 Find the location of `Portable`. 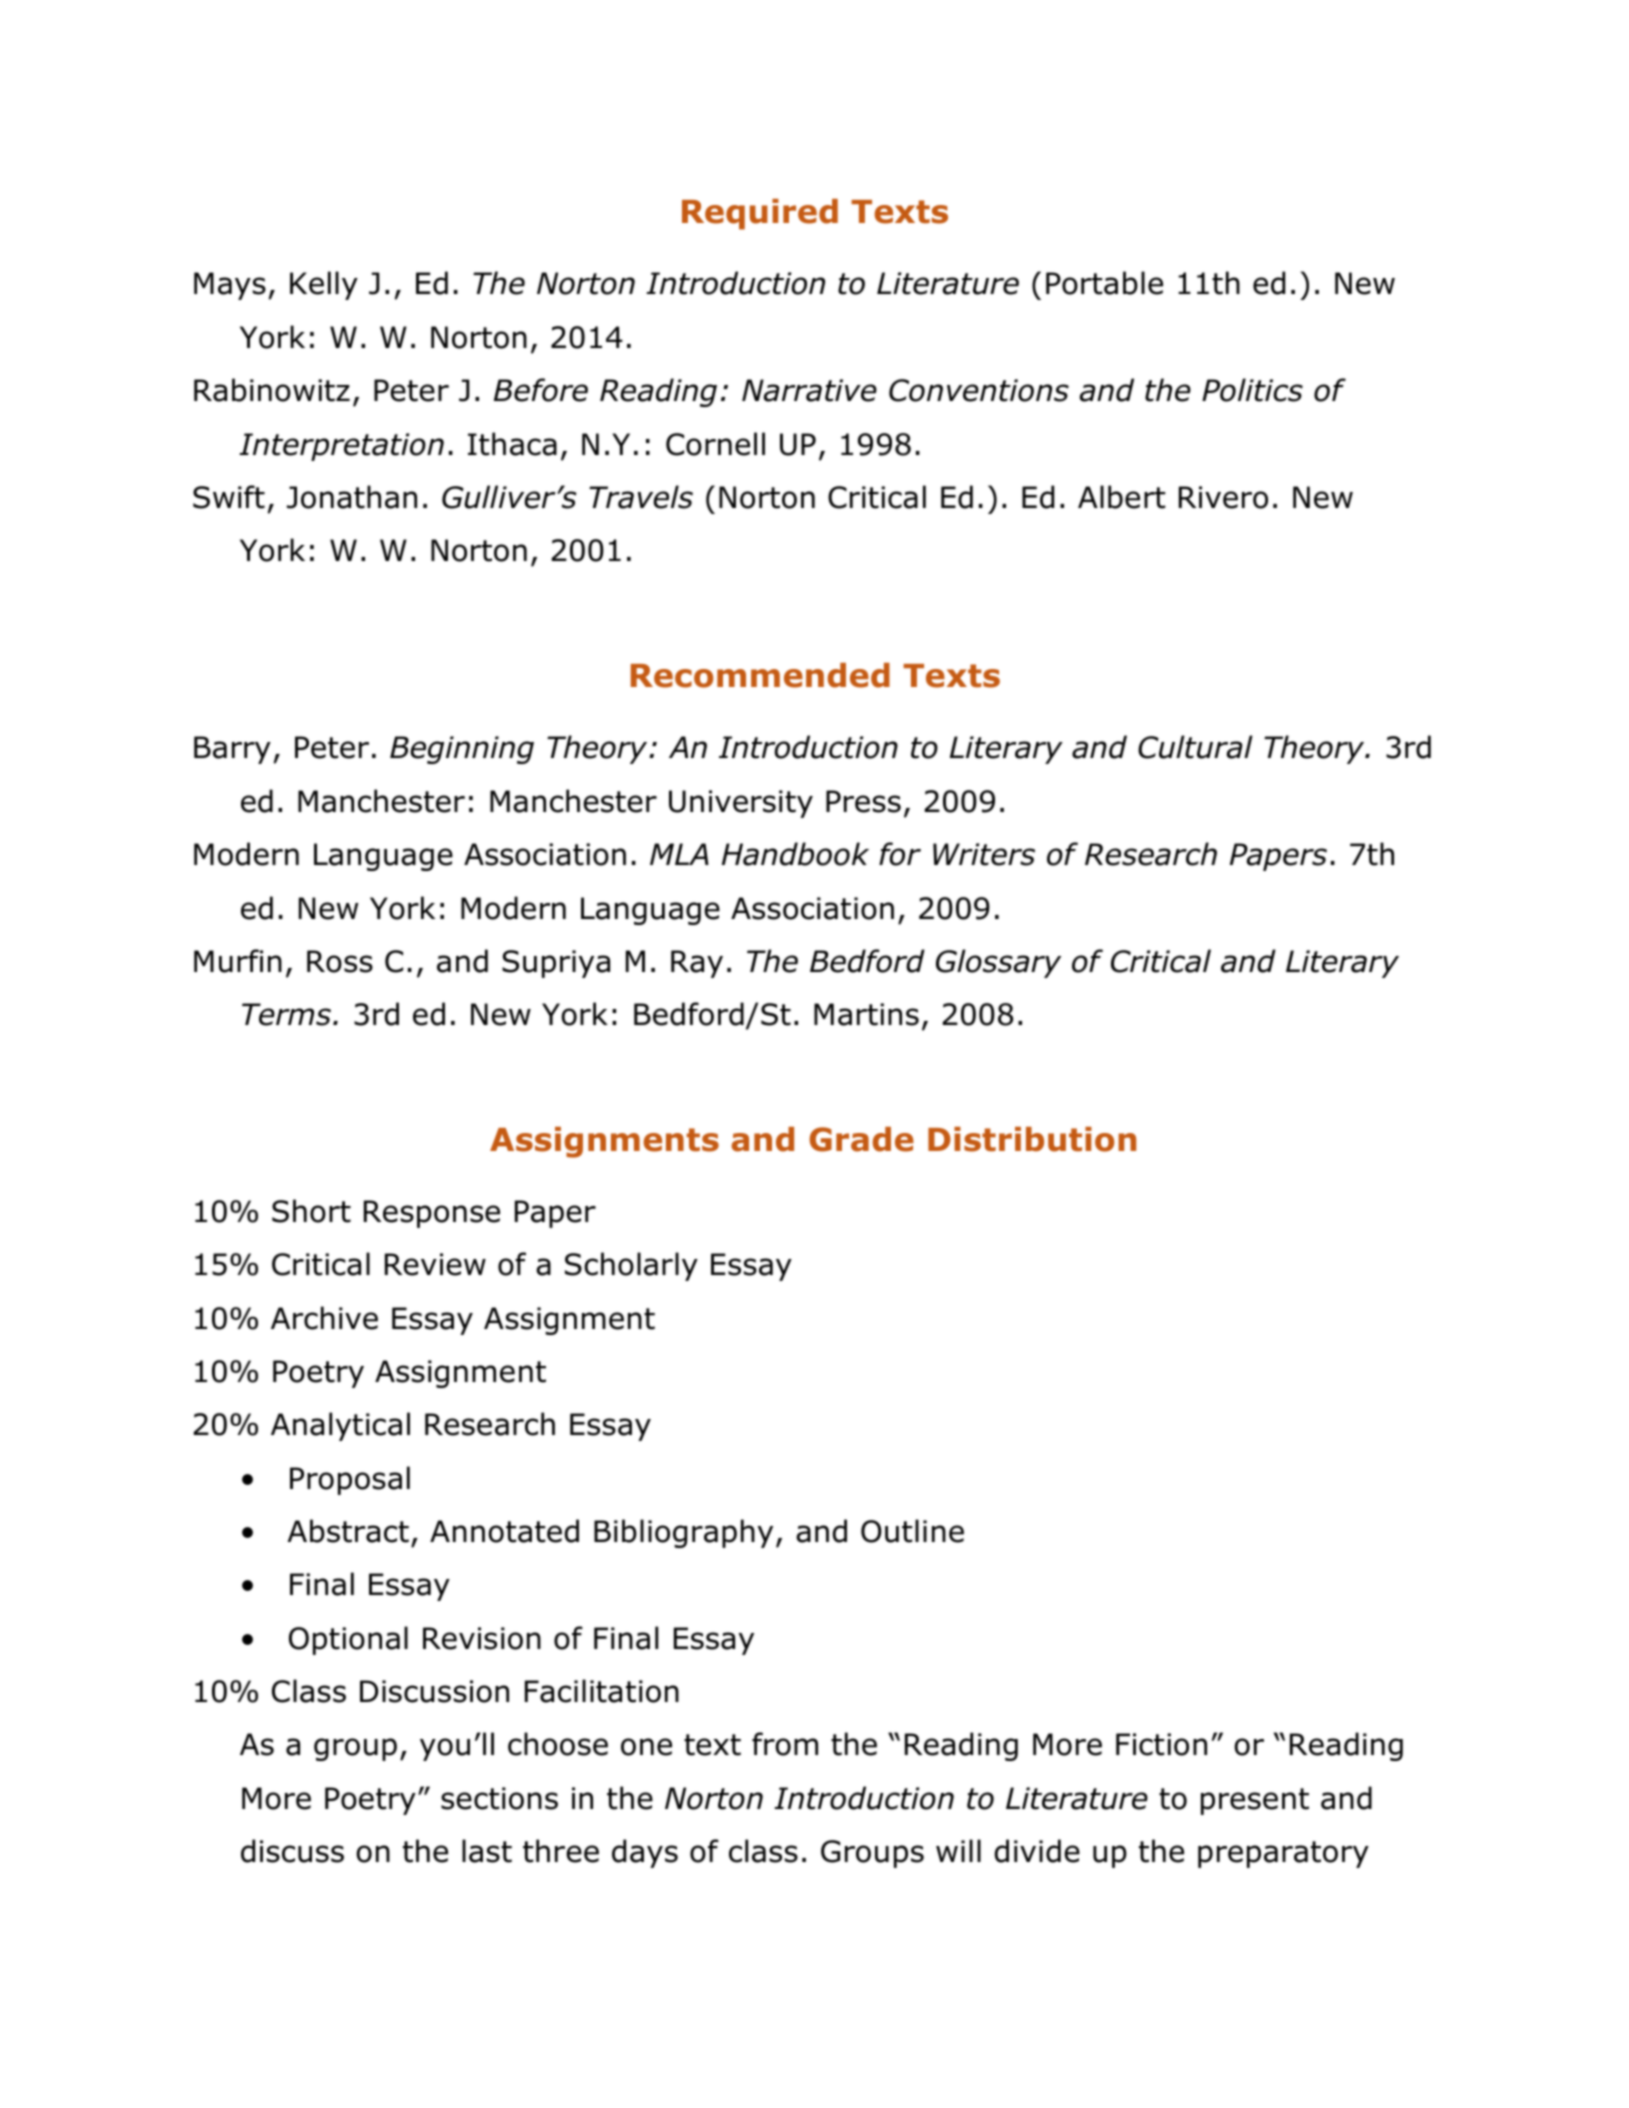

Portable is located at coordinates (1104, 283).
